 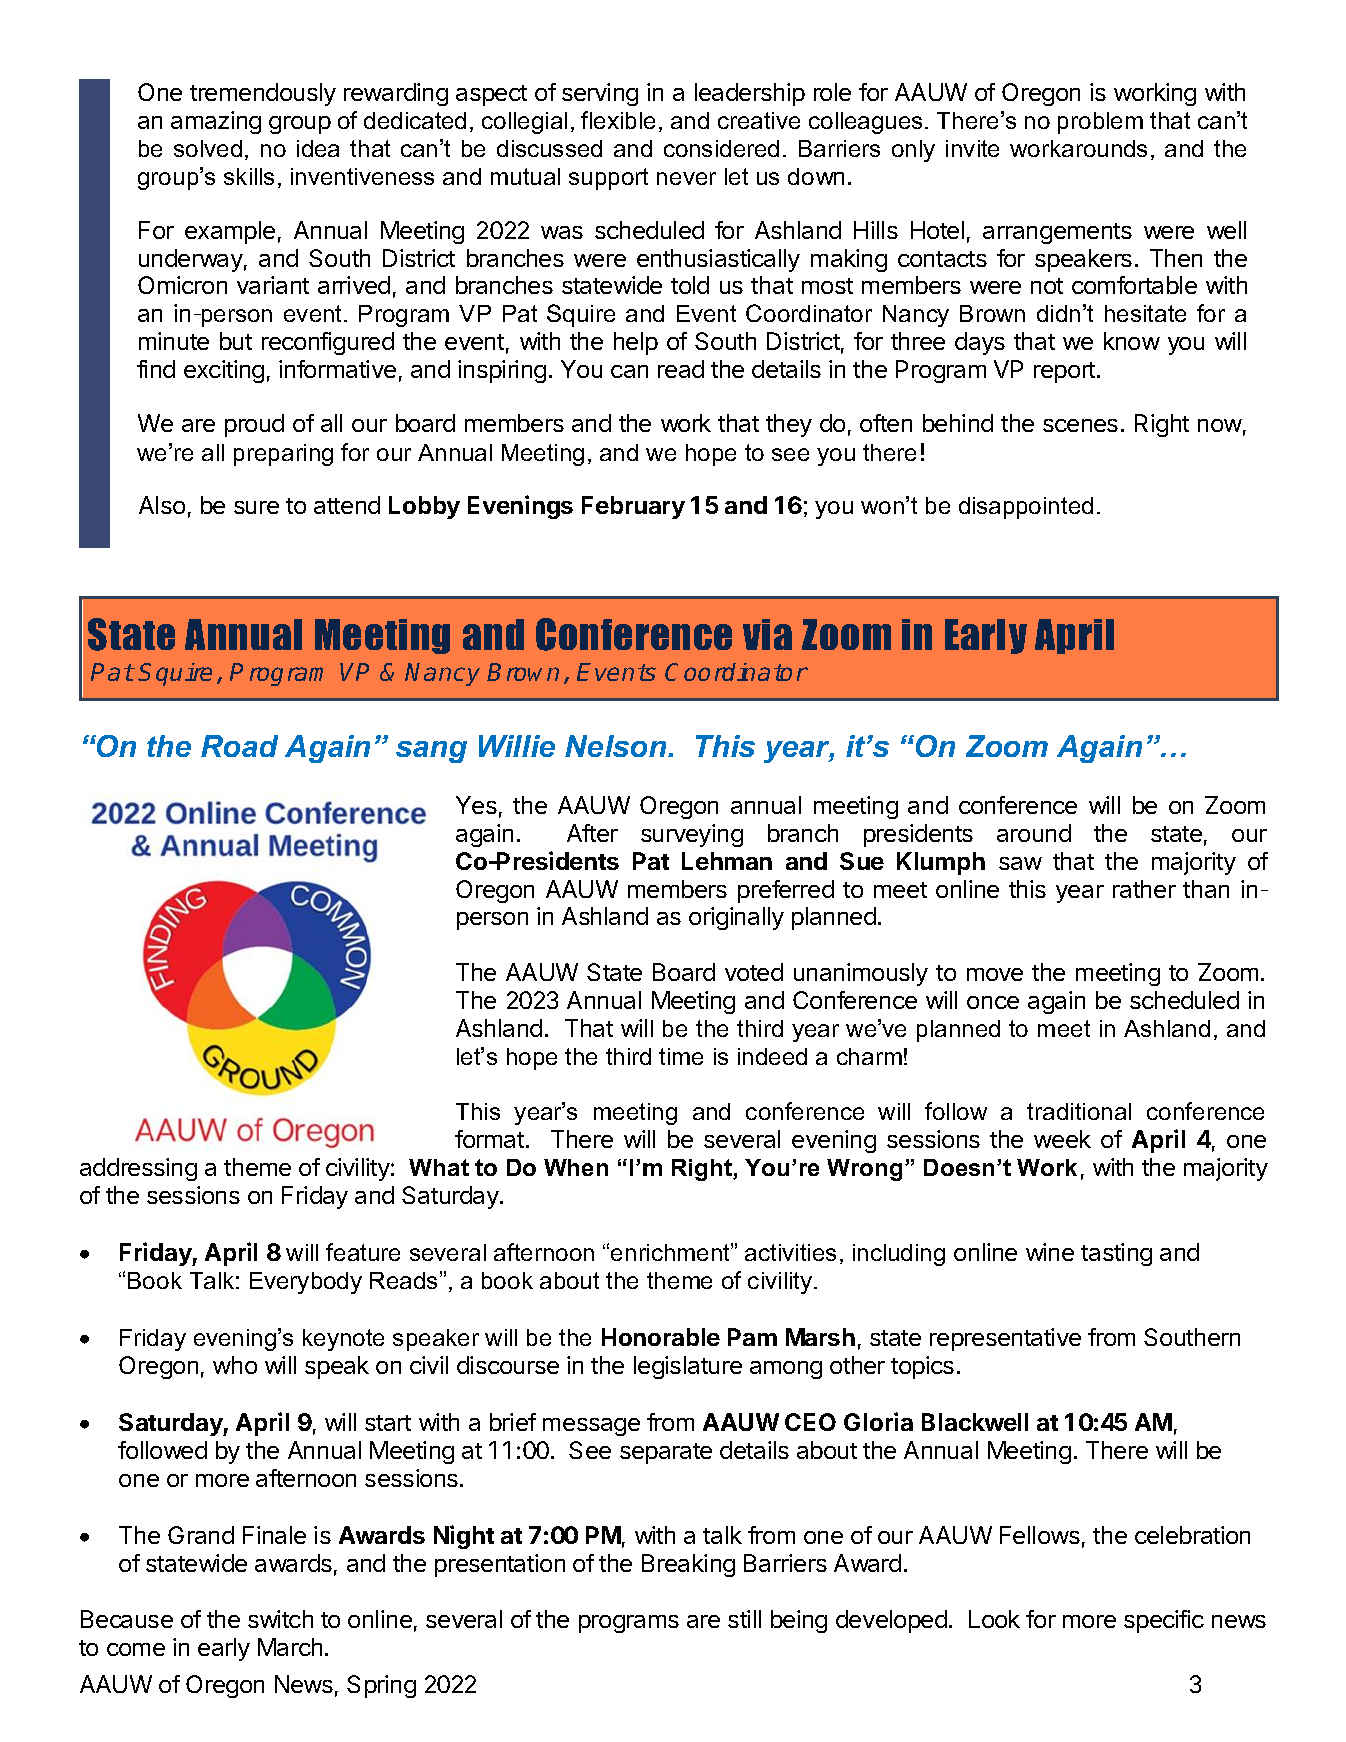 I want to click on amazing, so click(x=216, y=122).
